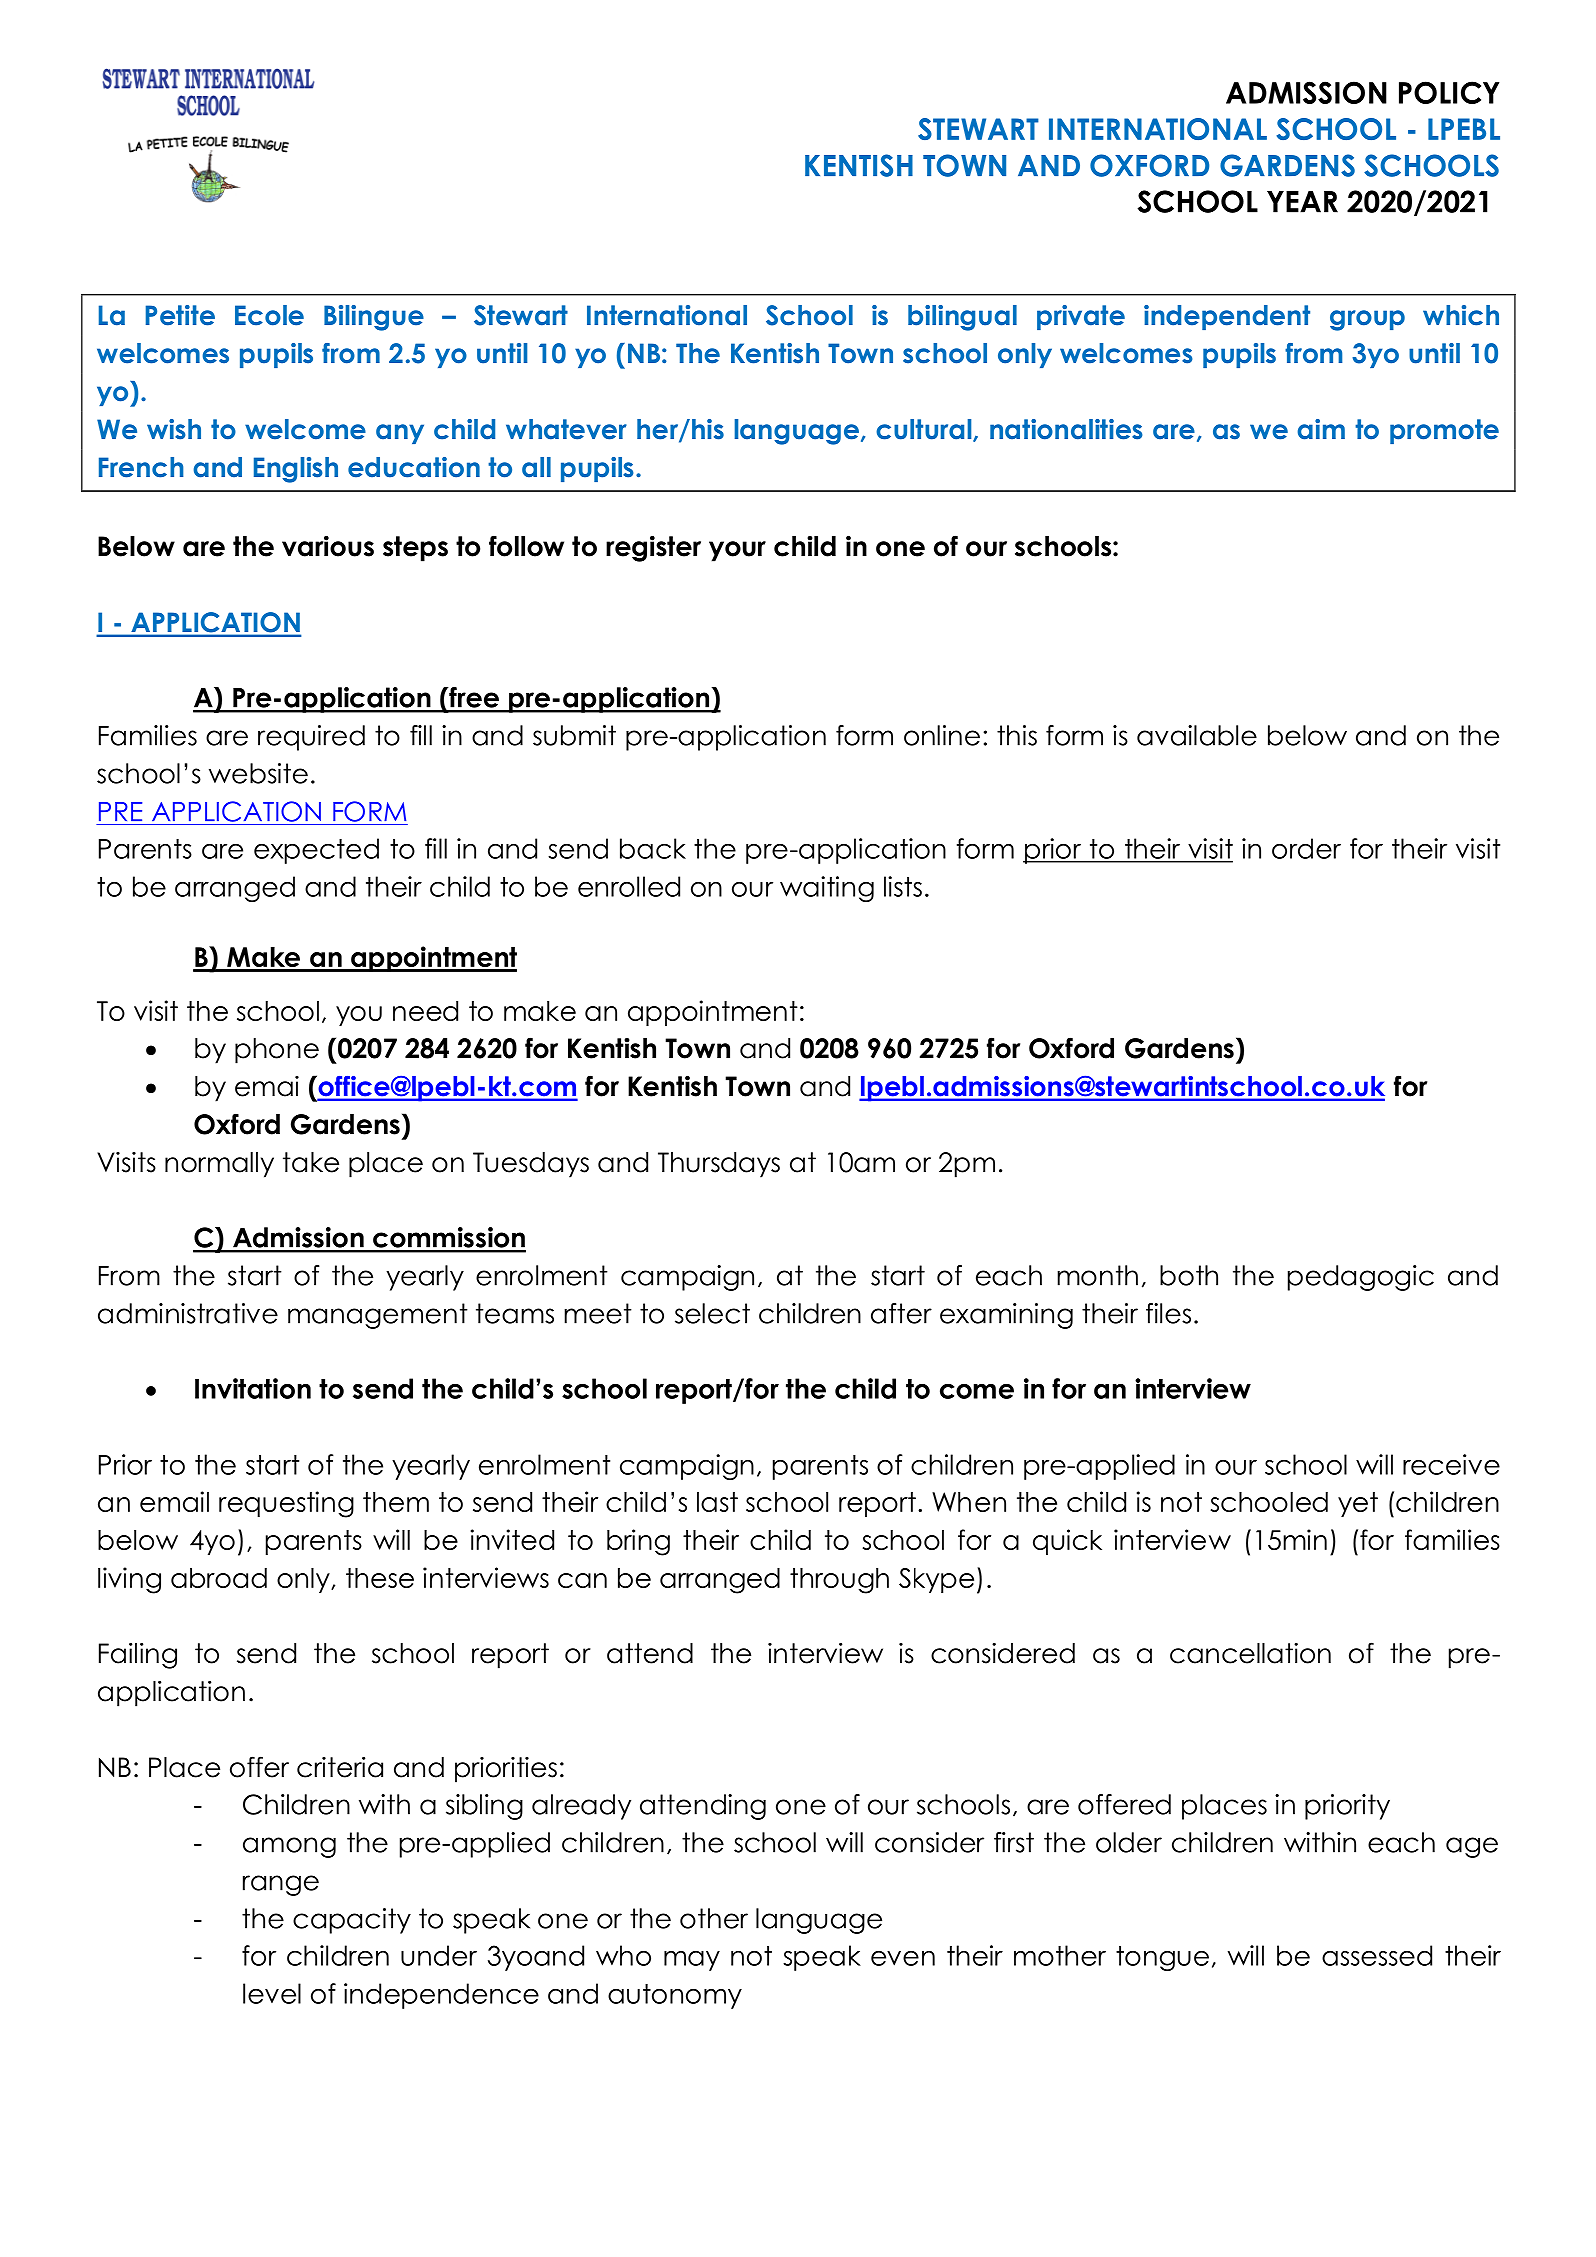 The image size is (1596, 2257). What do you see at coordinates (1449, 92) in the screenshot?
I see `POLICY` at bounding box center [1449, 92].
